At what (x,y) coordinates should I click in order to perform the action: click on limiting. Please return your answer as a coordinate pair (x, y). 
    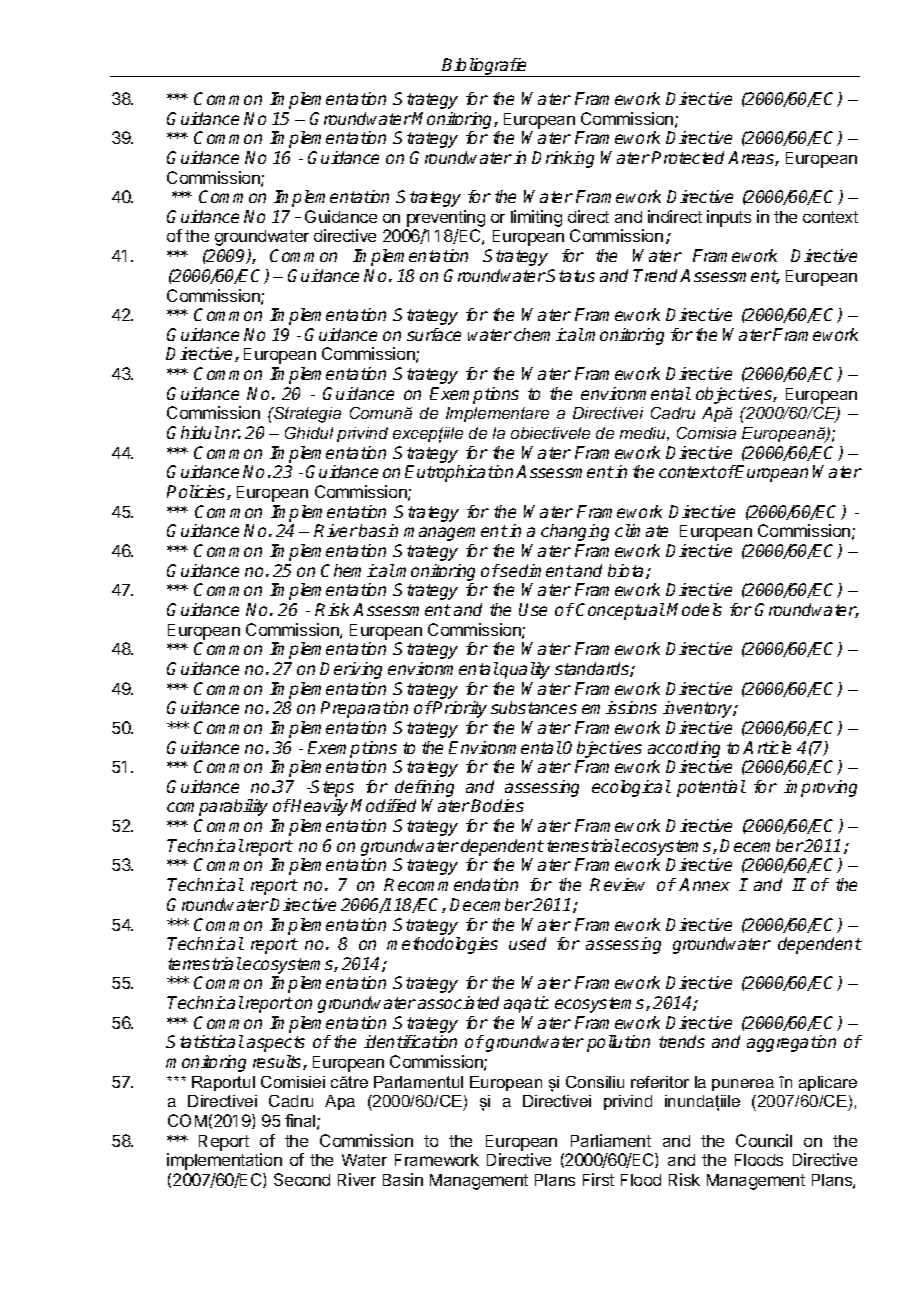
    Looking at the image, I should click on (536, 218).
